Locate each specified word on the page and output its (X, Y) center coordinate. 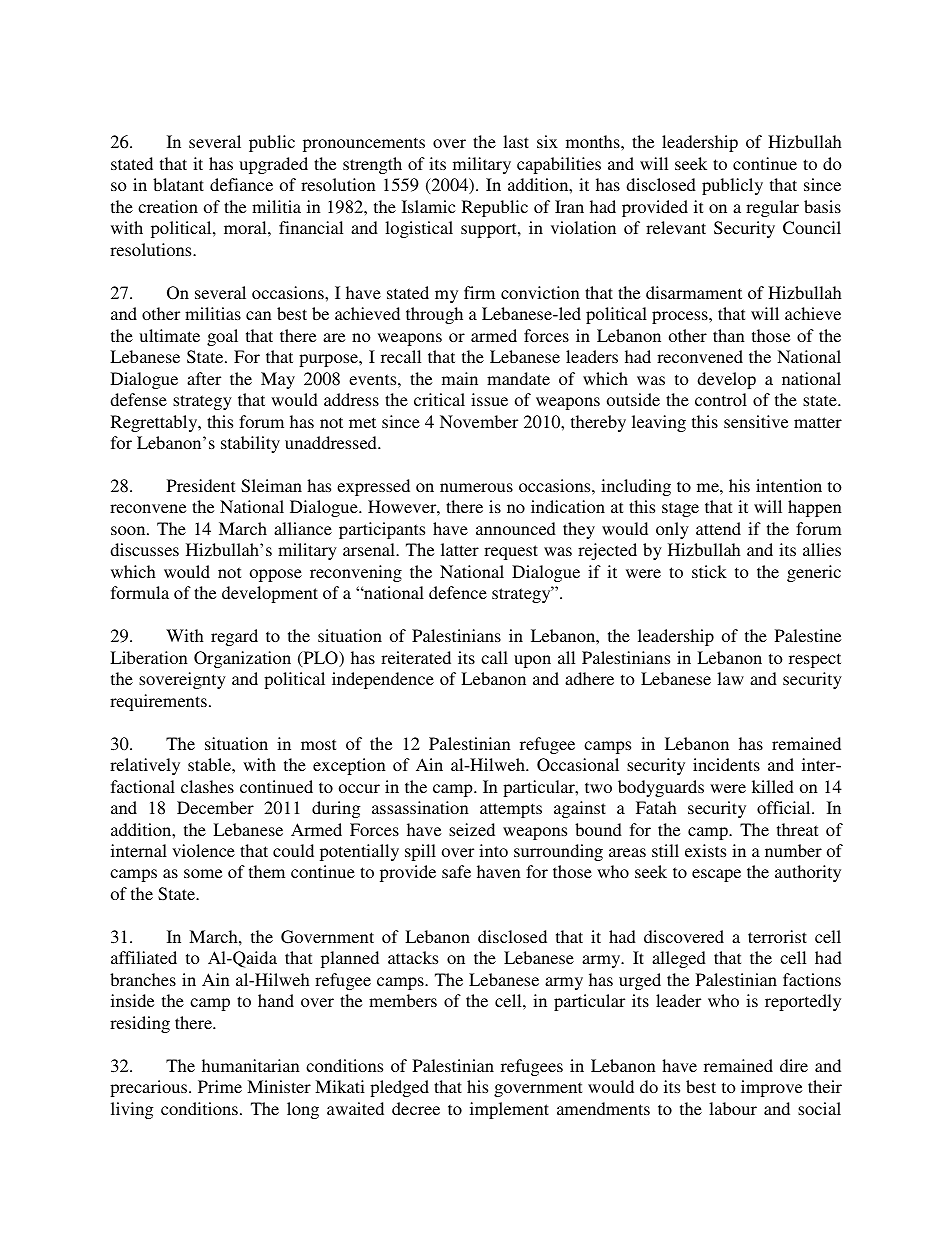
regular (772, 208)
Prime (220, 1086)
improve (771, 1088)
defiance (241, 184)
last (516, 141)
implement (509, 1110)
